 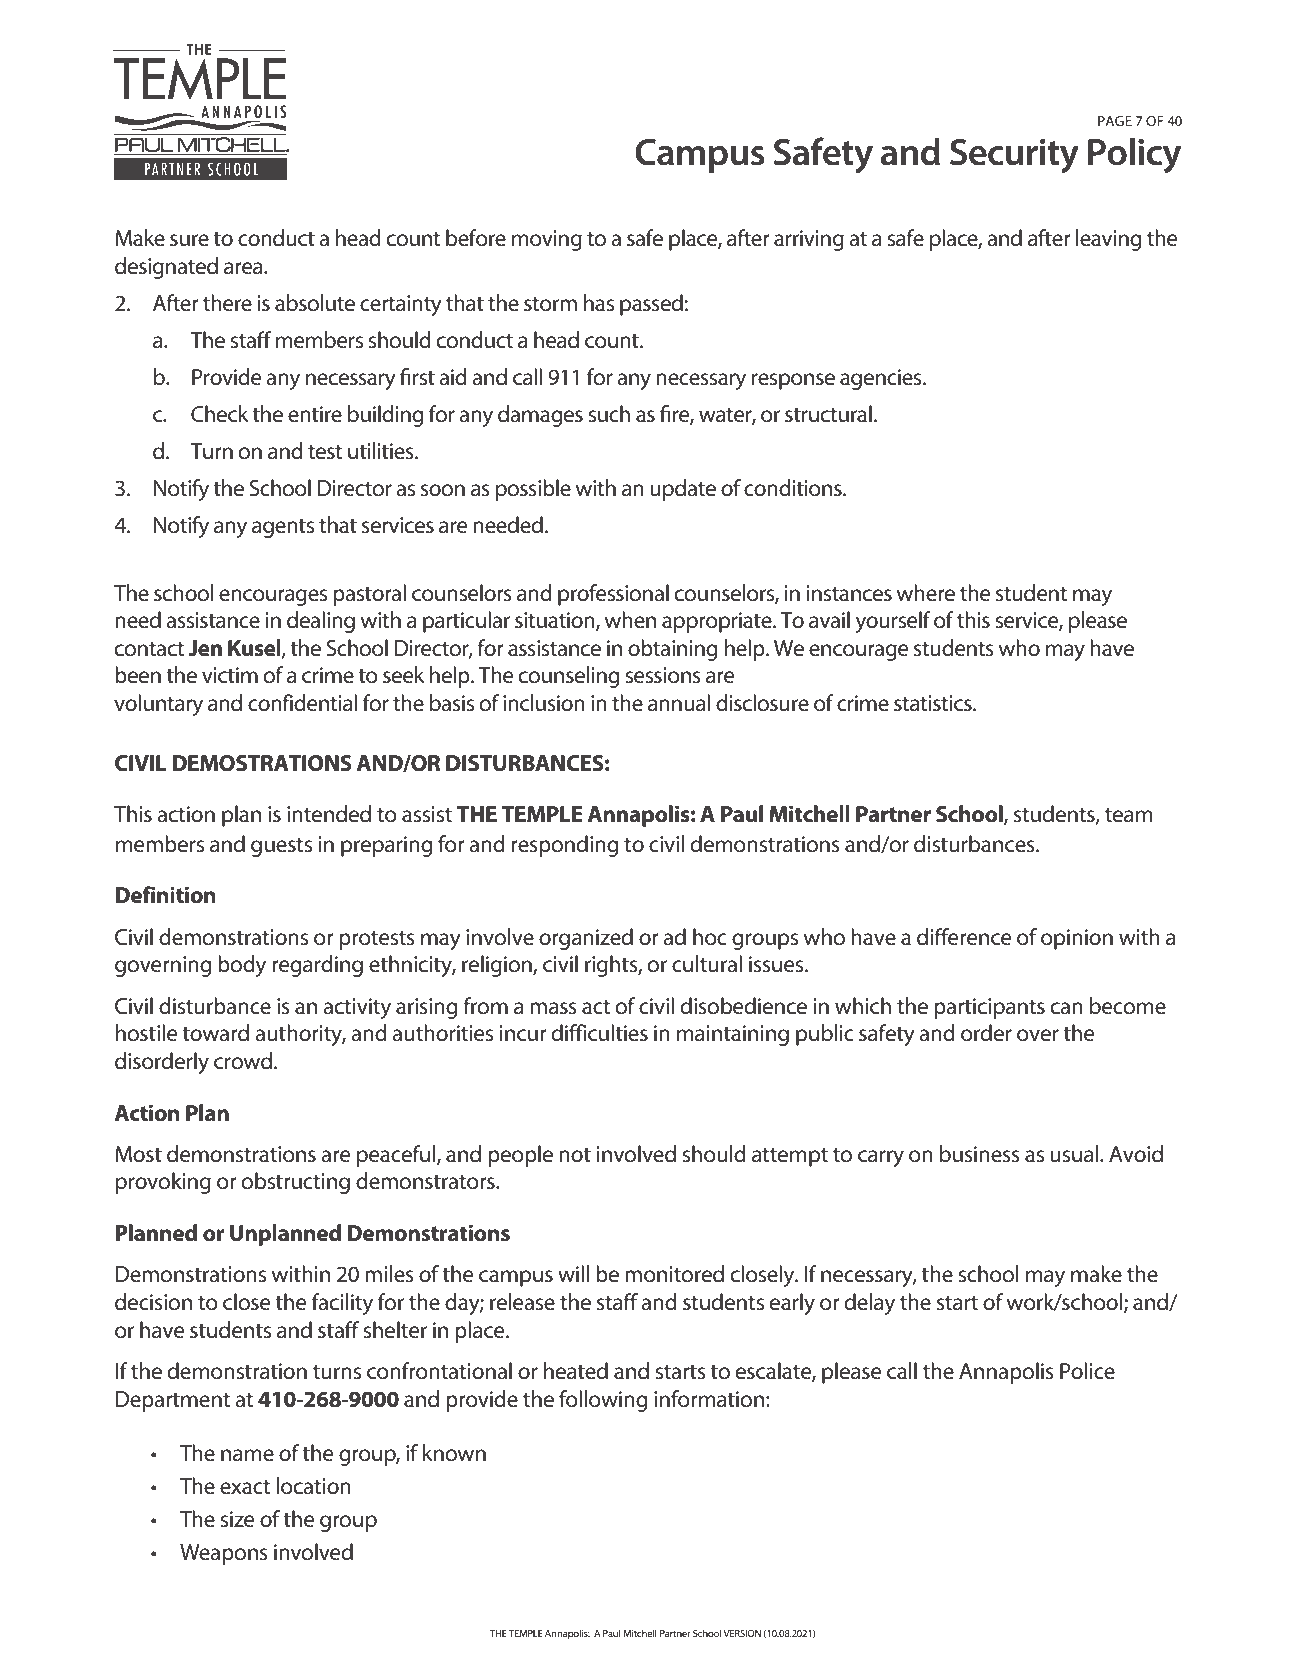 What do you see at coordinates (224, 1554) in the page?
I see `Weapons` at bounding box center [224, 1554].
